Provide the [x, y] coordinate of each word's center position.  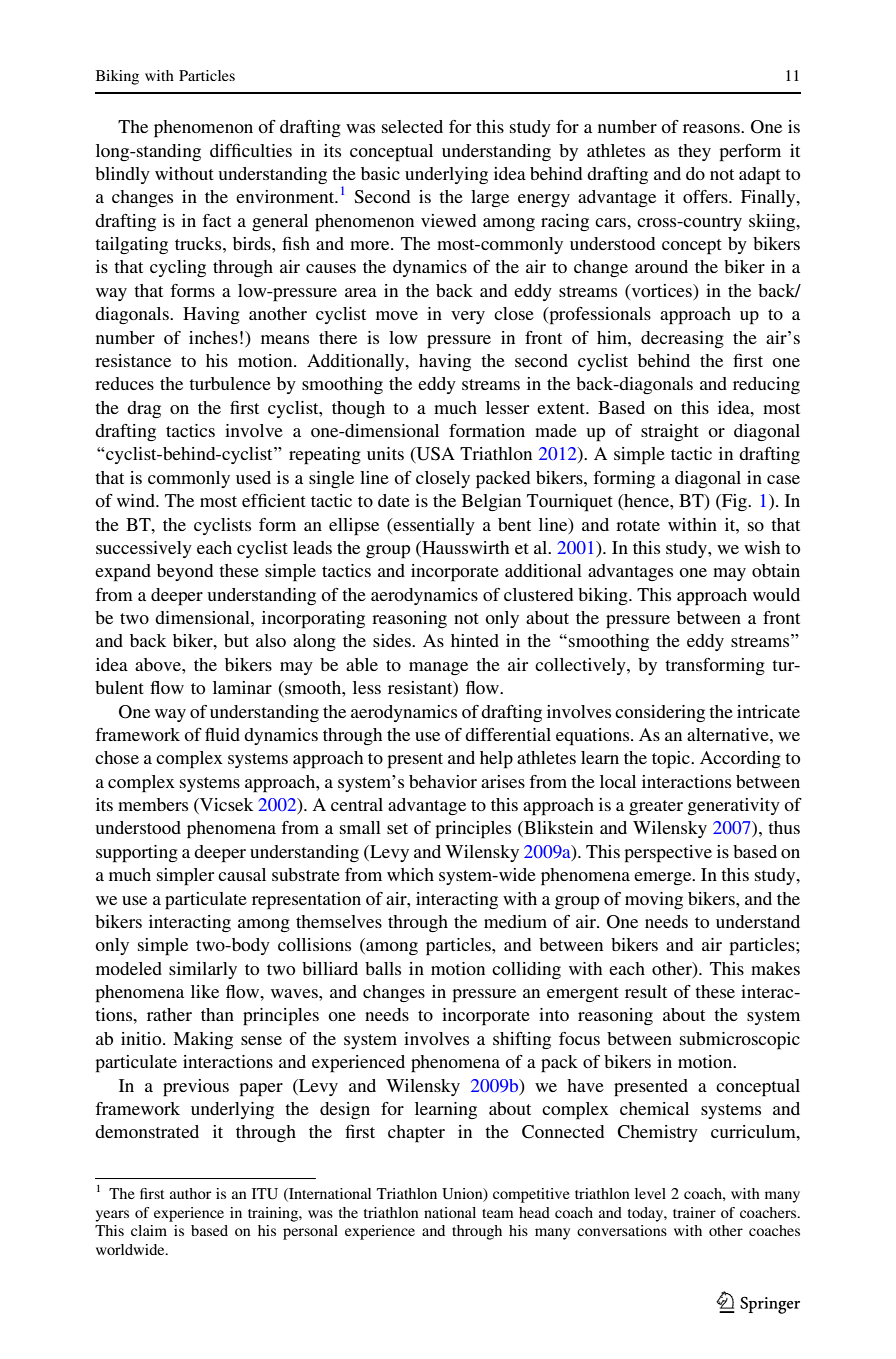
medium [515, 921]
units [385, 453]
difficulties [251, 150]
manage [438, 668]
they [694, 152]
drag [144, 409]
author [190, 1193]
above [159, 664]
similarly [203, 970]
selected [412, 126]
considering [660, 713]
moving [654, 900]
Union [463, 1194]
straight [670, 432]
